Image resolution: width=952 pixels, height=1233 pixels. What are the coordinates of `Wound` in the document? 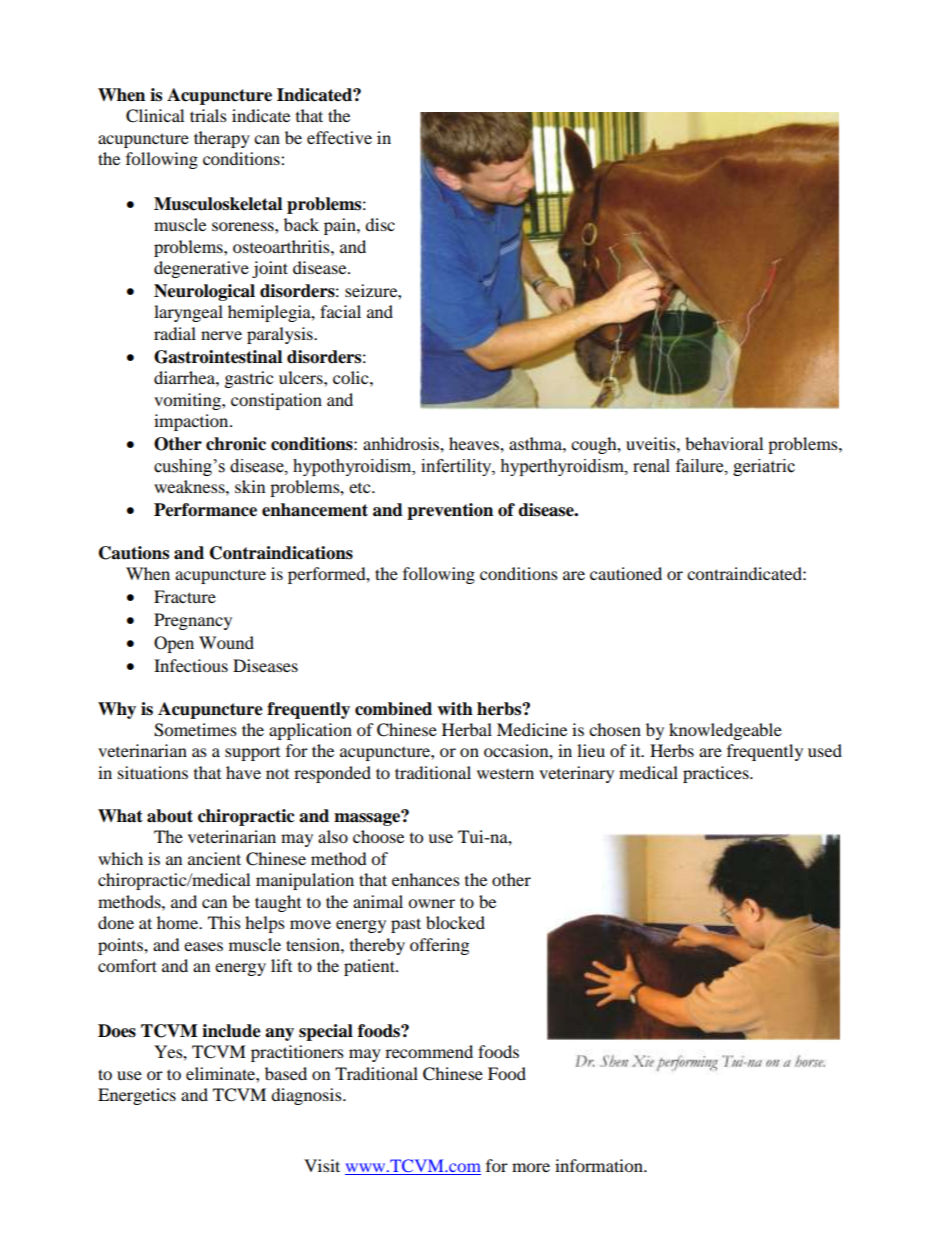 It's located at (226, 642).
